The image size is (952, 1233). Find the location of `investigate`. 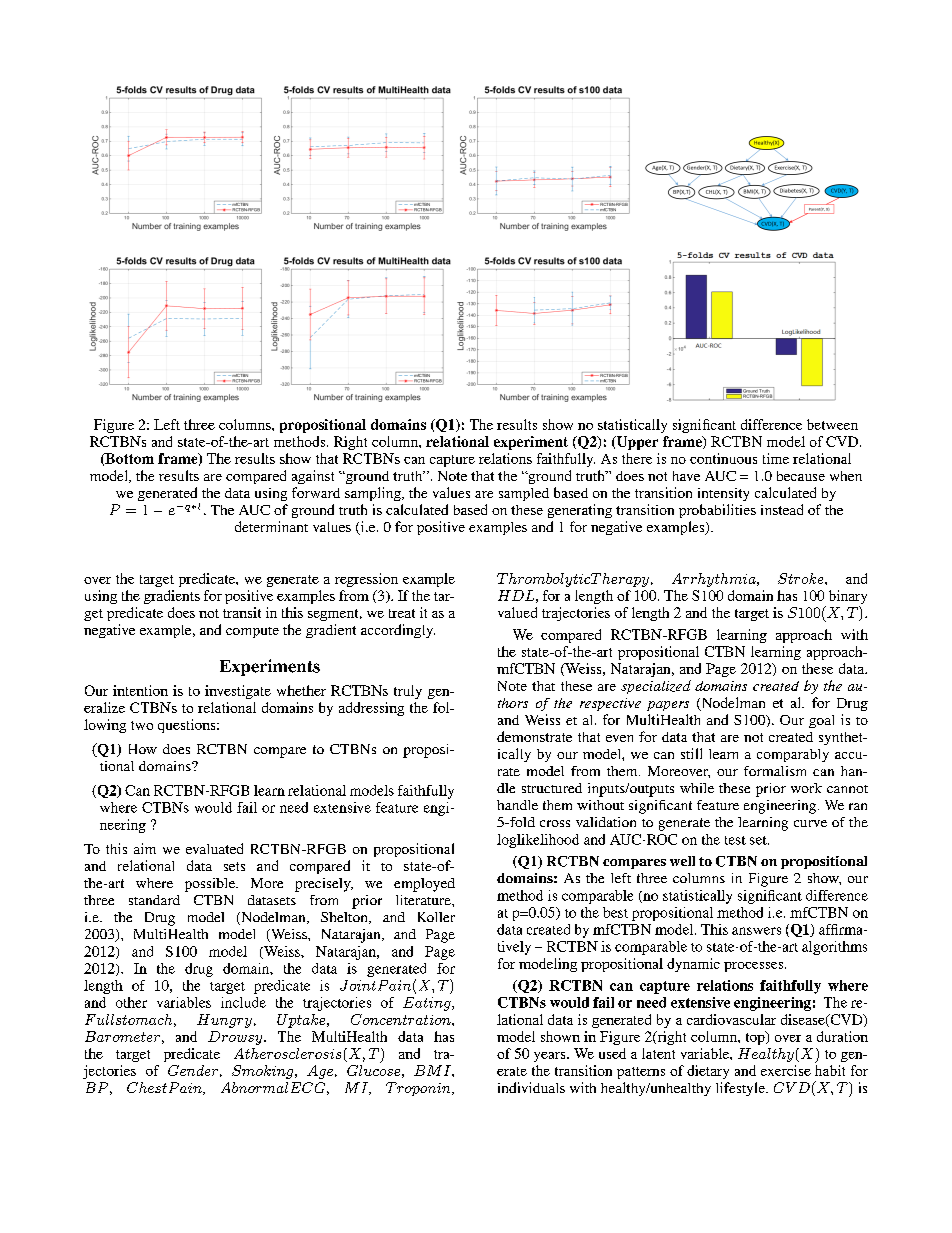

investigate is located at coordinates (238, 692).
